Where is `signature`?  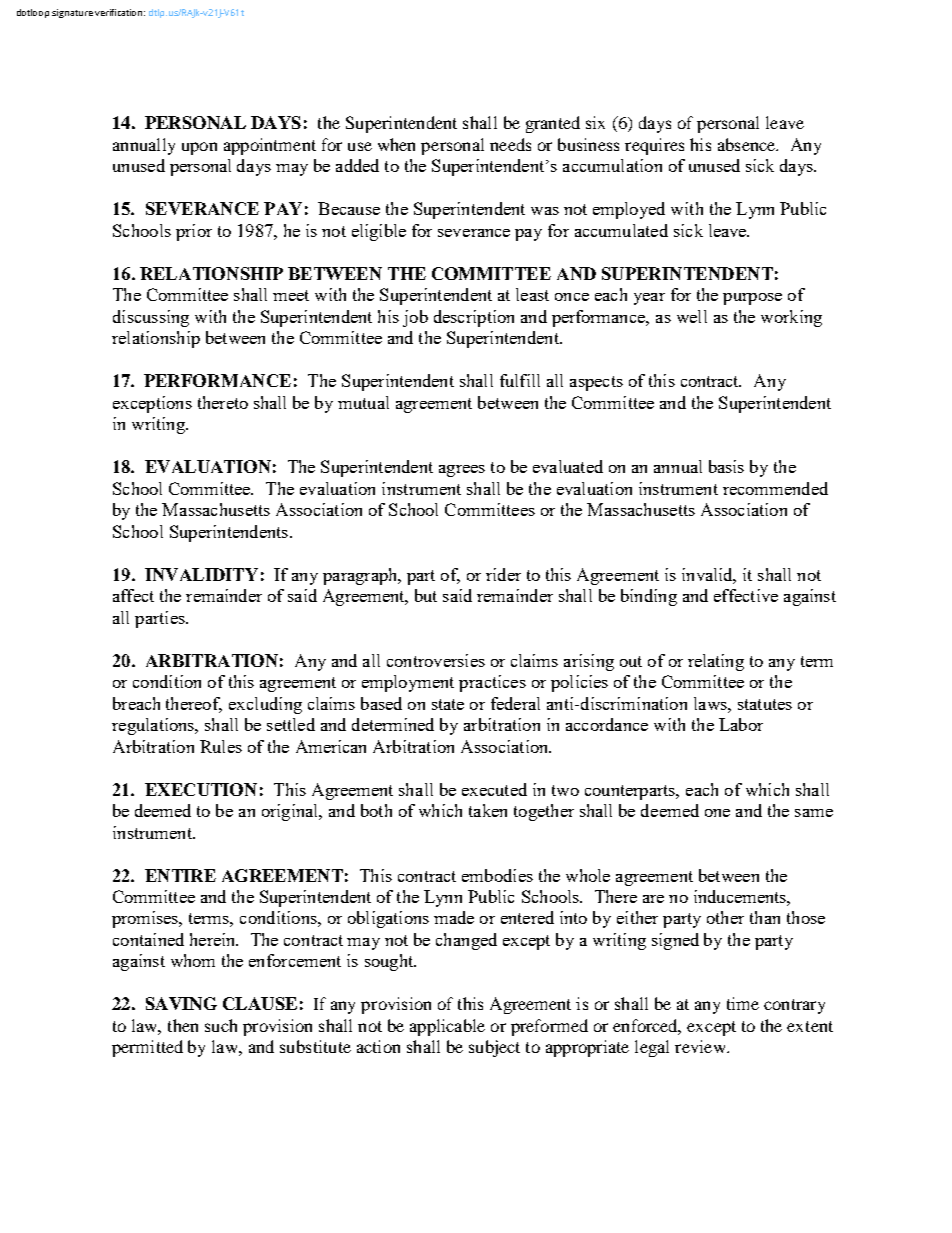
signature is located at coordinates (72, 13).
